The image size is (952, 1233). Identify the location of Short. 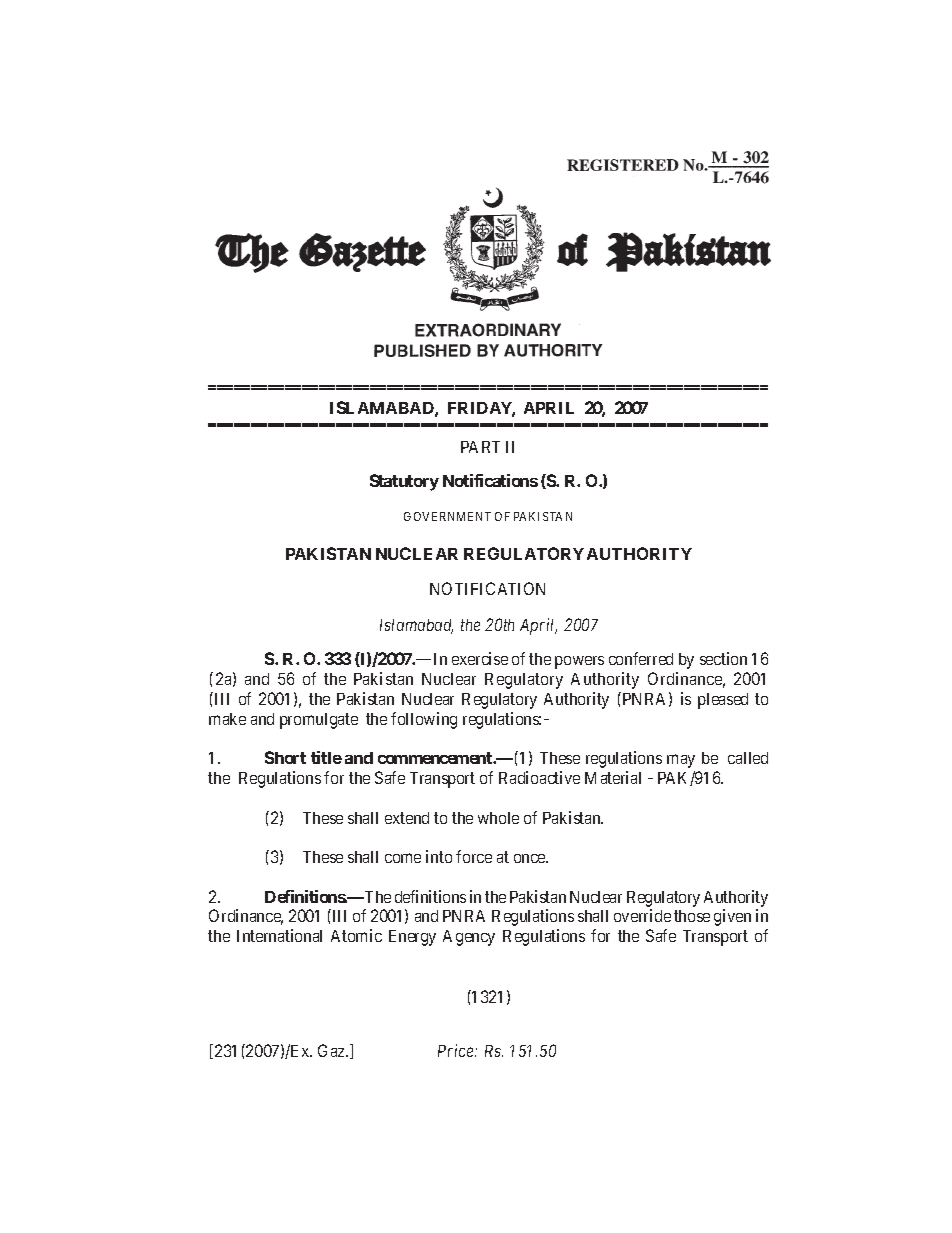
(285, 757).
